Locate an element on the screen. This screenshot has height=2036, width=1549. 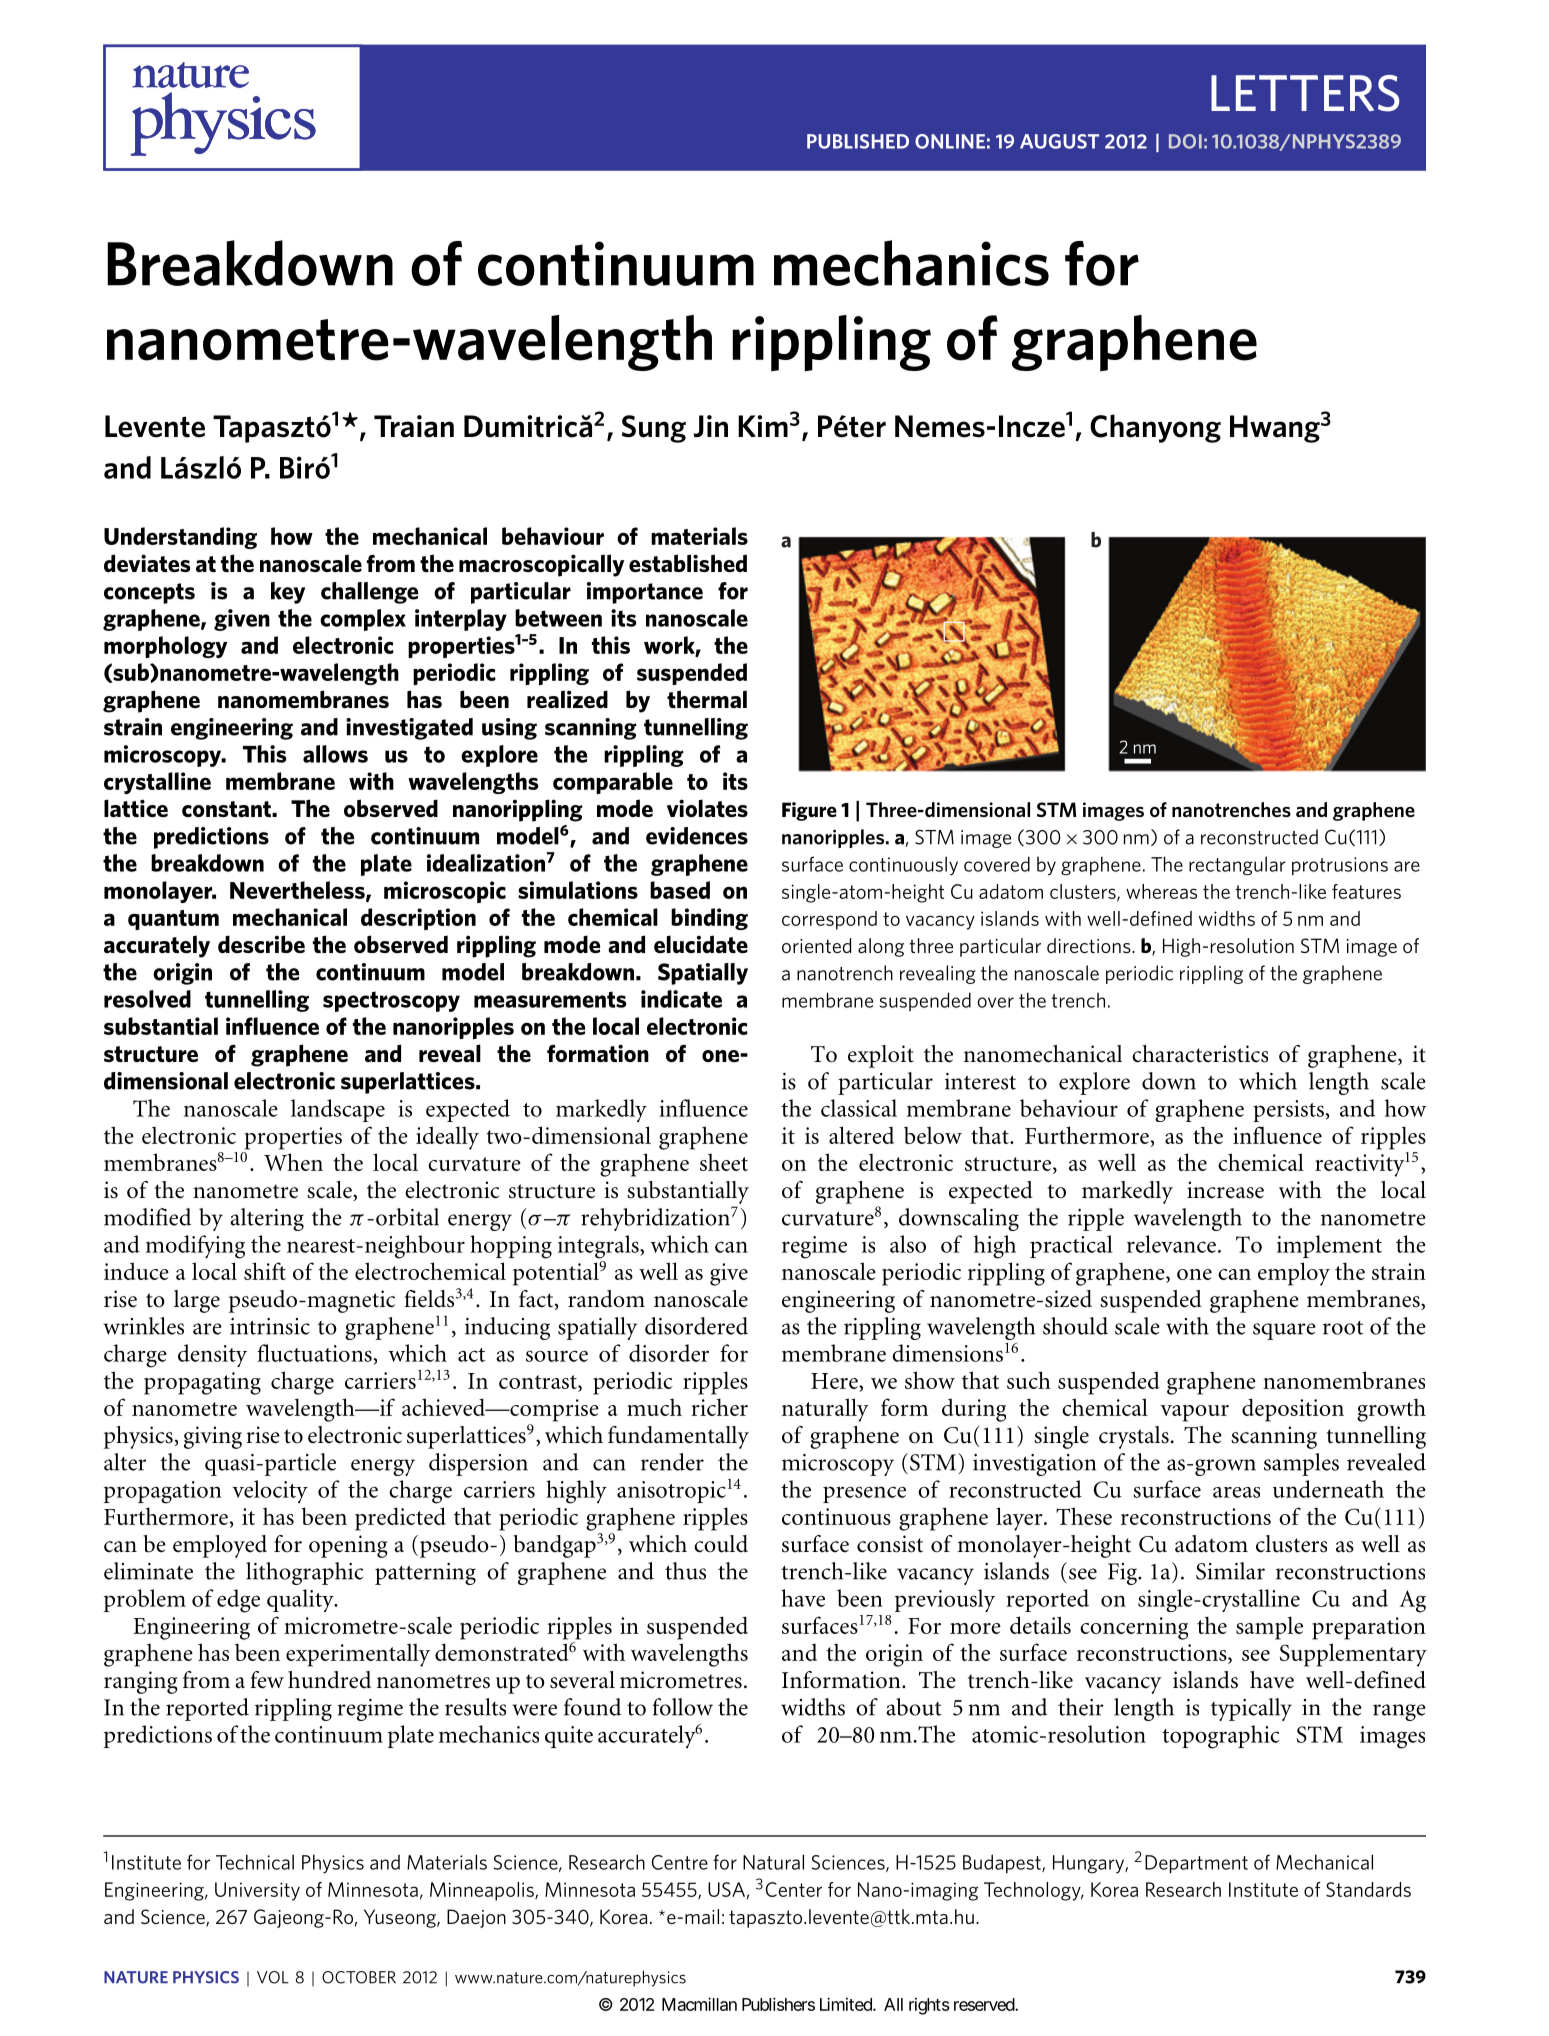
areas is located at coordinates (1236, 1492).
